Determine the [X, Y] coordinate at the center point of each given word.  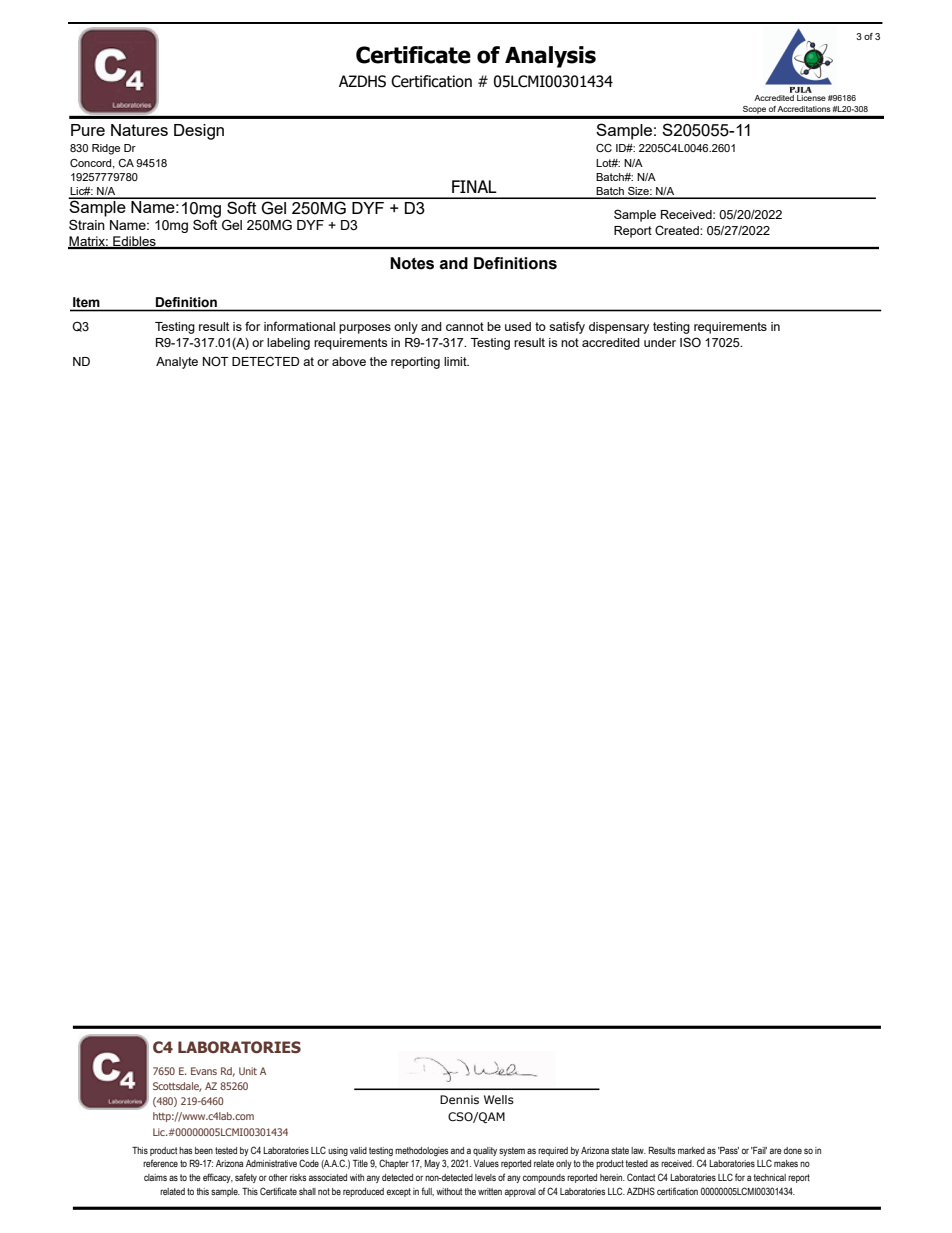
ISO [690, 342]
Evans [204, 1071]
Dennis [459, 1099]
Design [199, 132]
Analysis [550, 57]
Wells [499, 1099]
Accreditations [804, 109]
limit [456, 361]
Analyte [177, 363]
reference [160, 1163]
